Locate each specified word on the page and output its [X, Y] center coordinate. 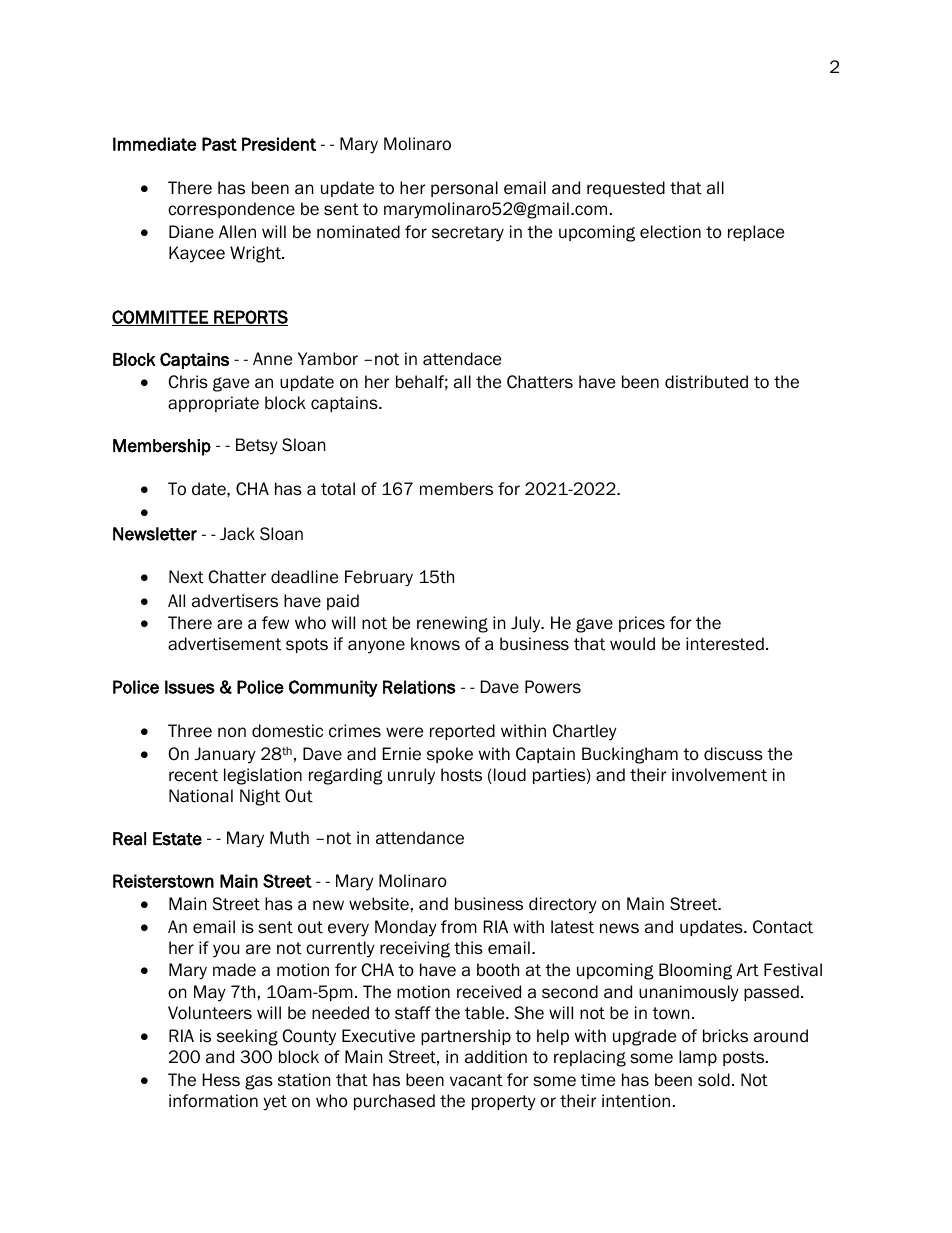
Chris [188, 382]
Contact [783, 927]
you [226, 951]
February [379, 578]
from [459, 927]
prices [642, 624]
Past [219, 144]
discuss [733, 754]
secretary [468, 234]
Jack [237, 534]
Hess [221, 1080]
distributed [706, 382]
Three [190, 731]
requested [626, 189]
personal [464, 189]
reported [462, 732]
